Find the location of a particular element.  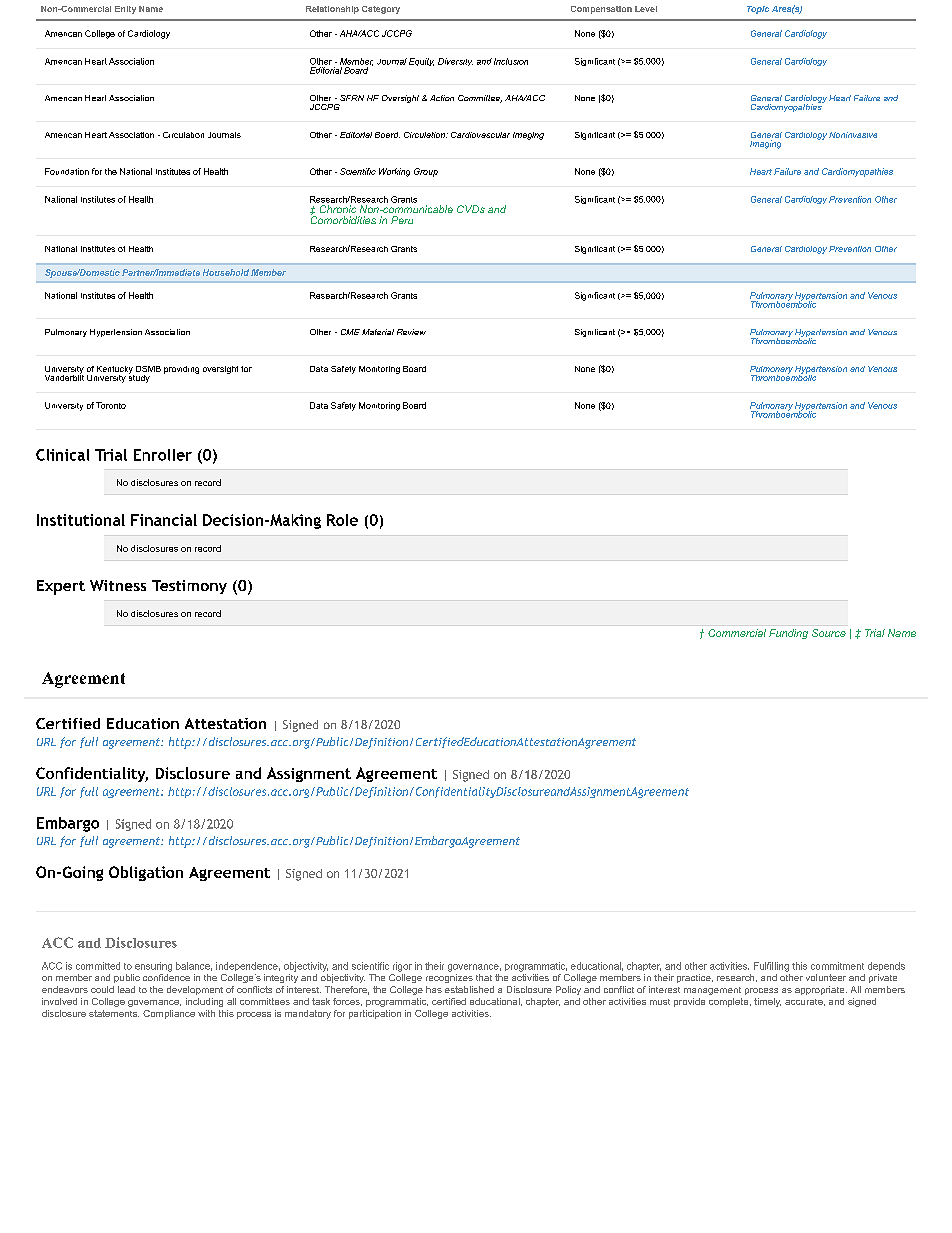

Fulfilling is located at coordinates (771, 967).
